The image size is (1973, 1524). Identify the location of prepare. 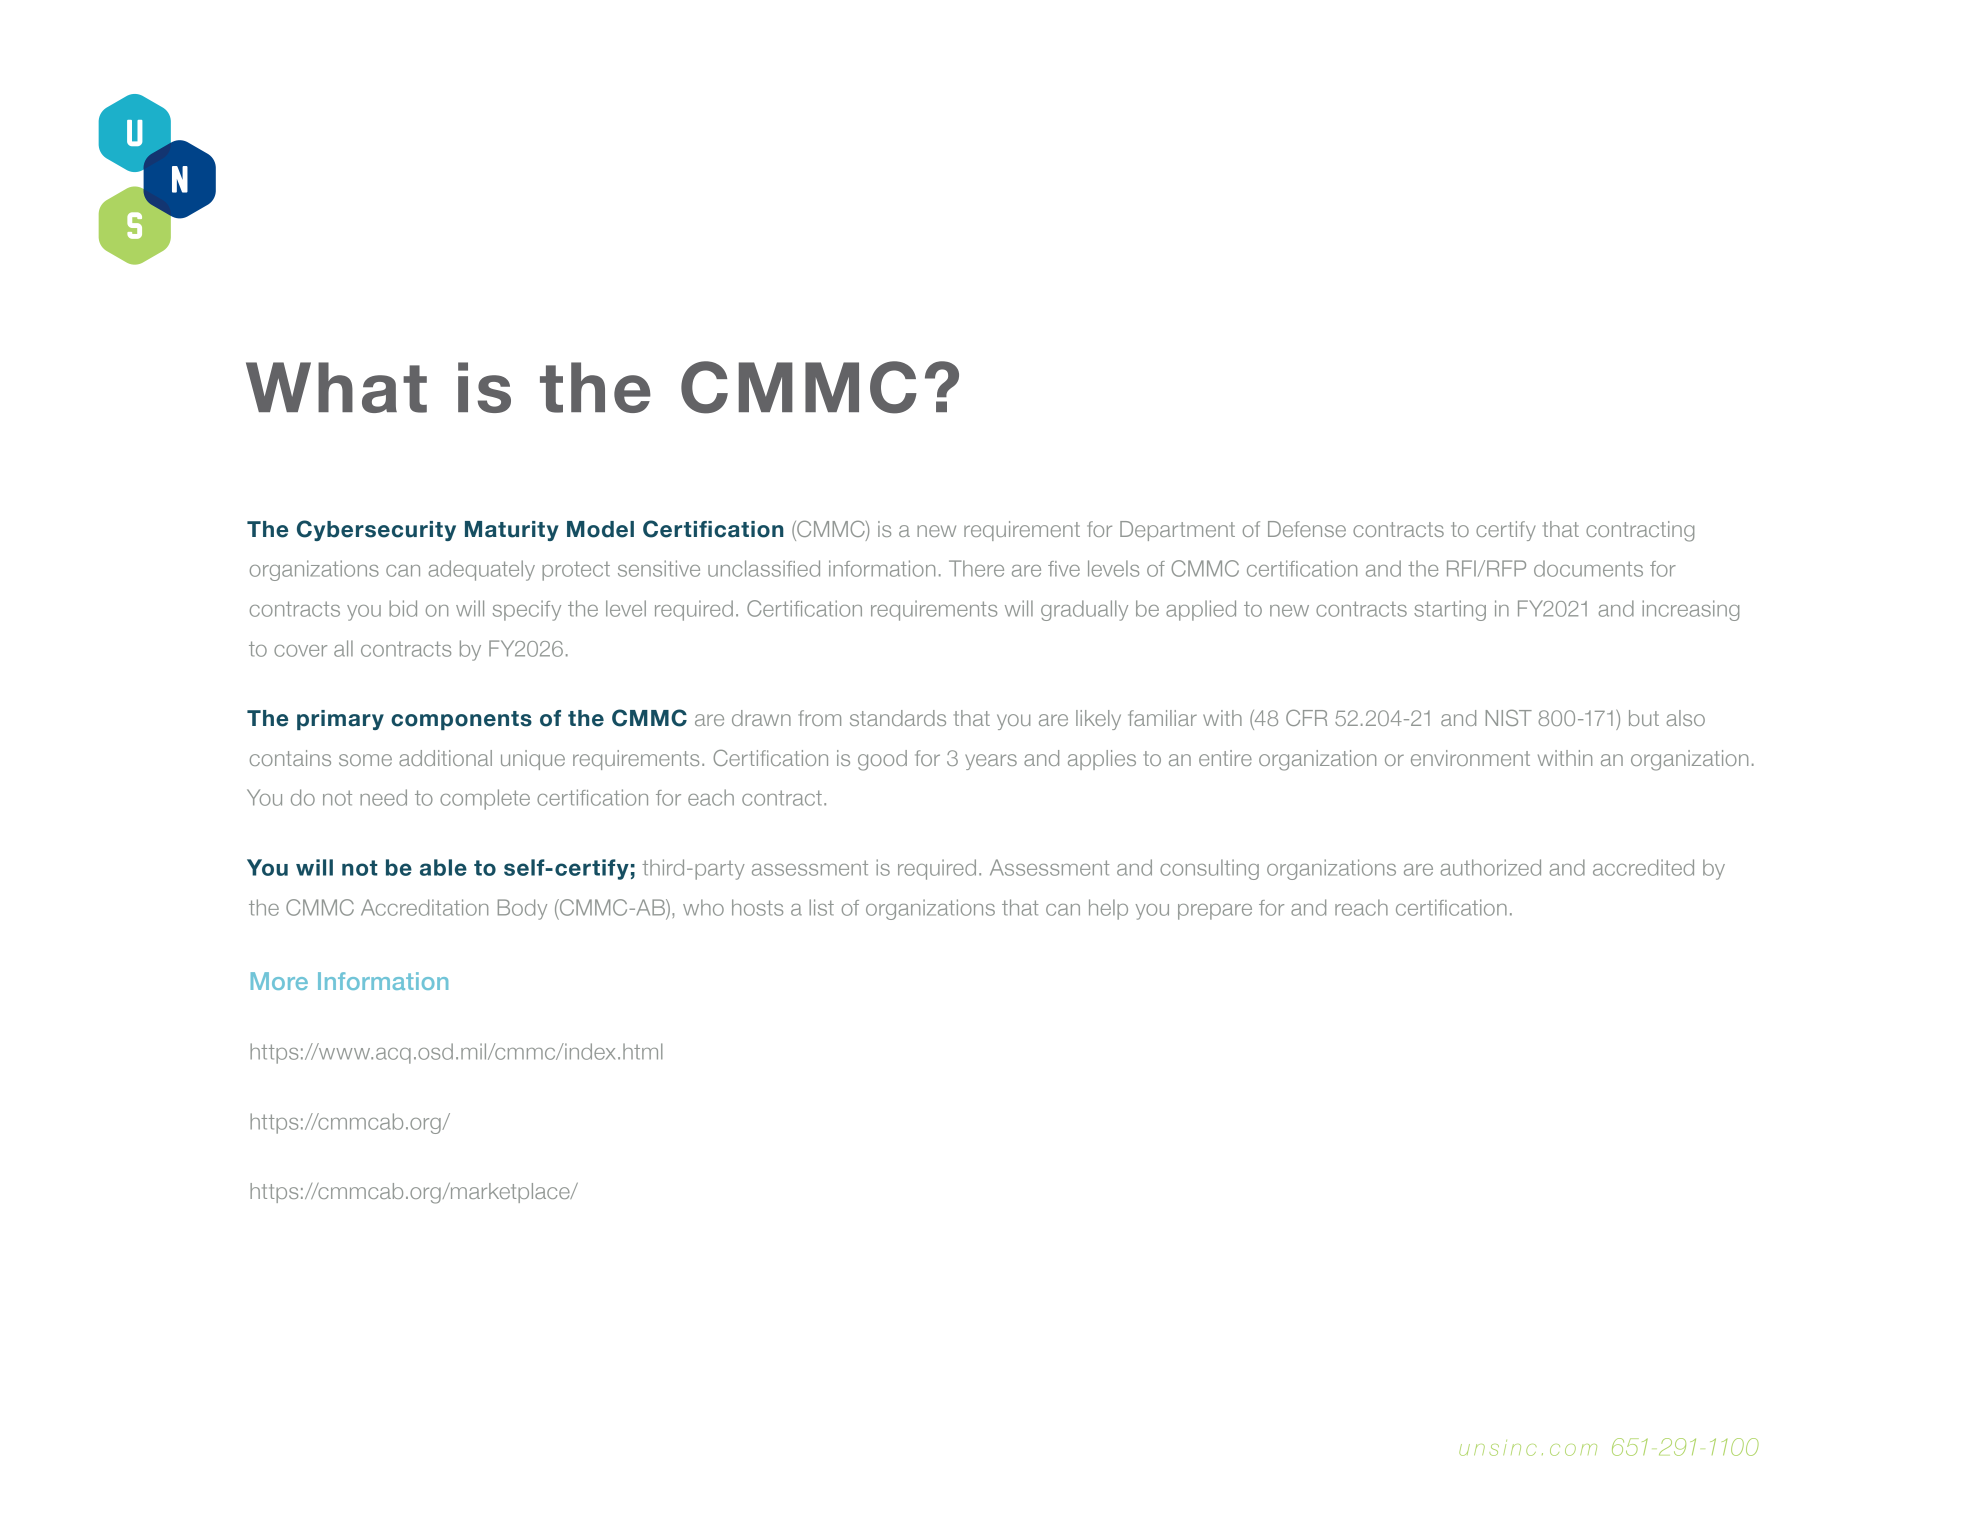
(1215, 912).
